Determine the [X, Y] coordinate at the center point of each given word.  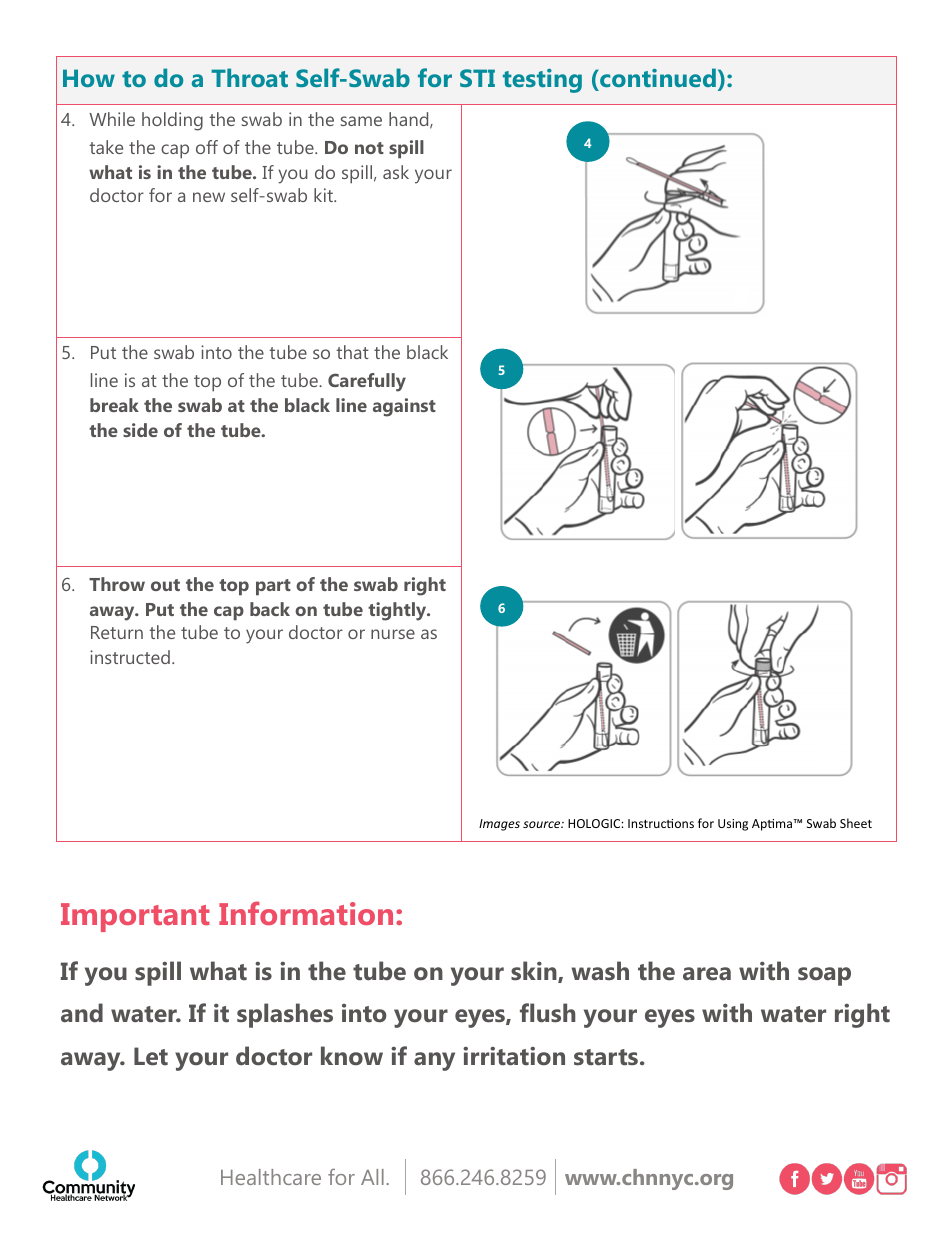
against [404, 407]
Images [499, 825]
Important [135, 917]
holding [172, 121]
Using [733, 825]
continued [657, 79]
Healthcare [271, 1177]
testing [542, 81]
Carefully [367, 382]
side [140, 430]
